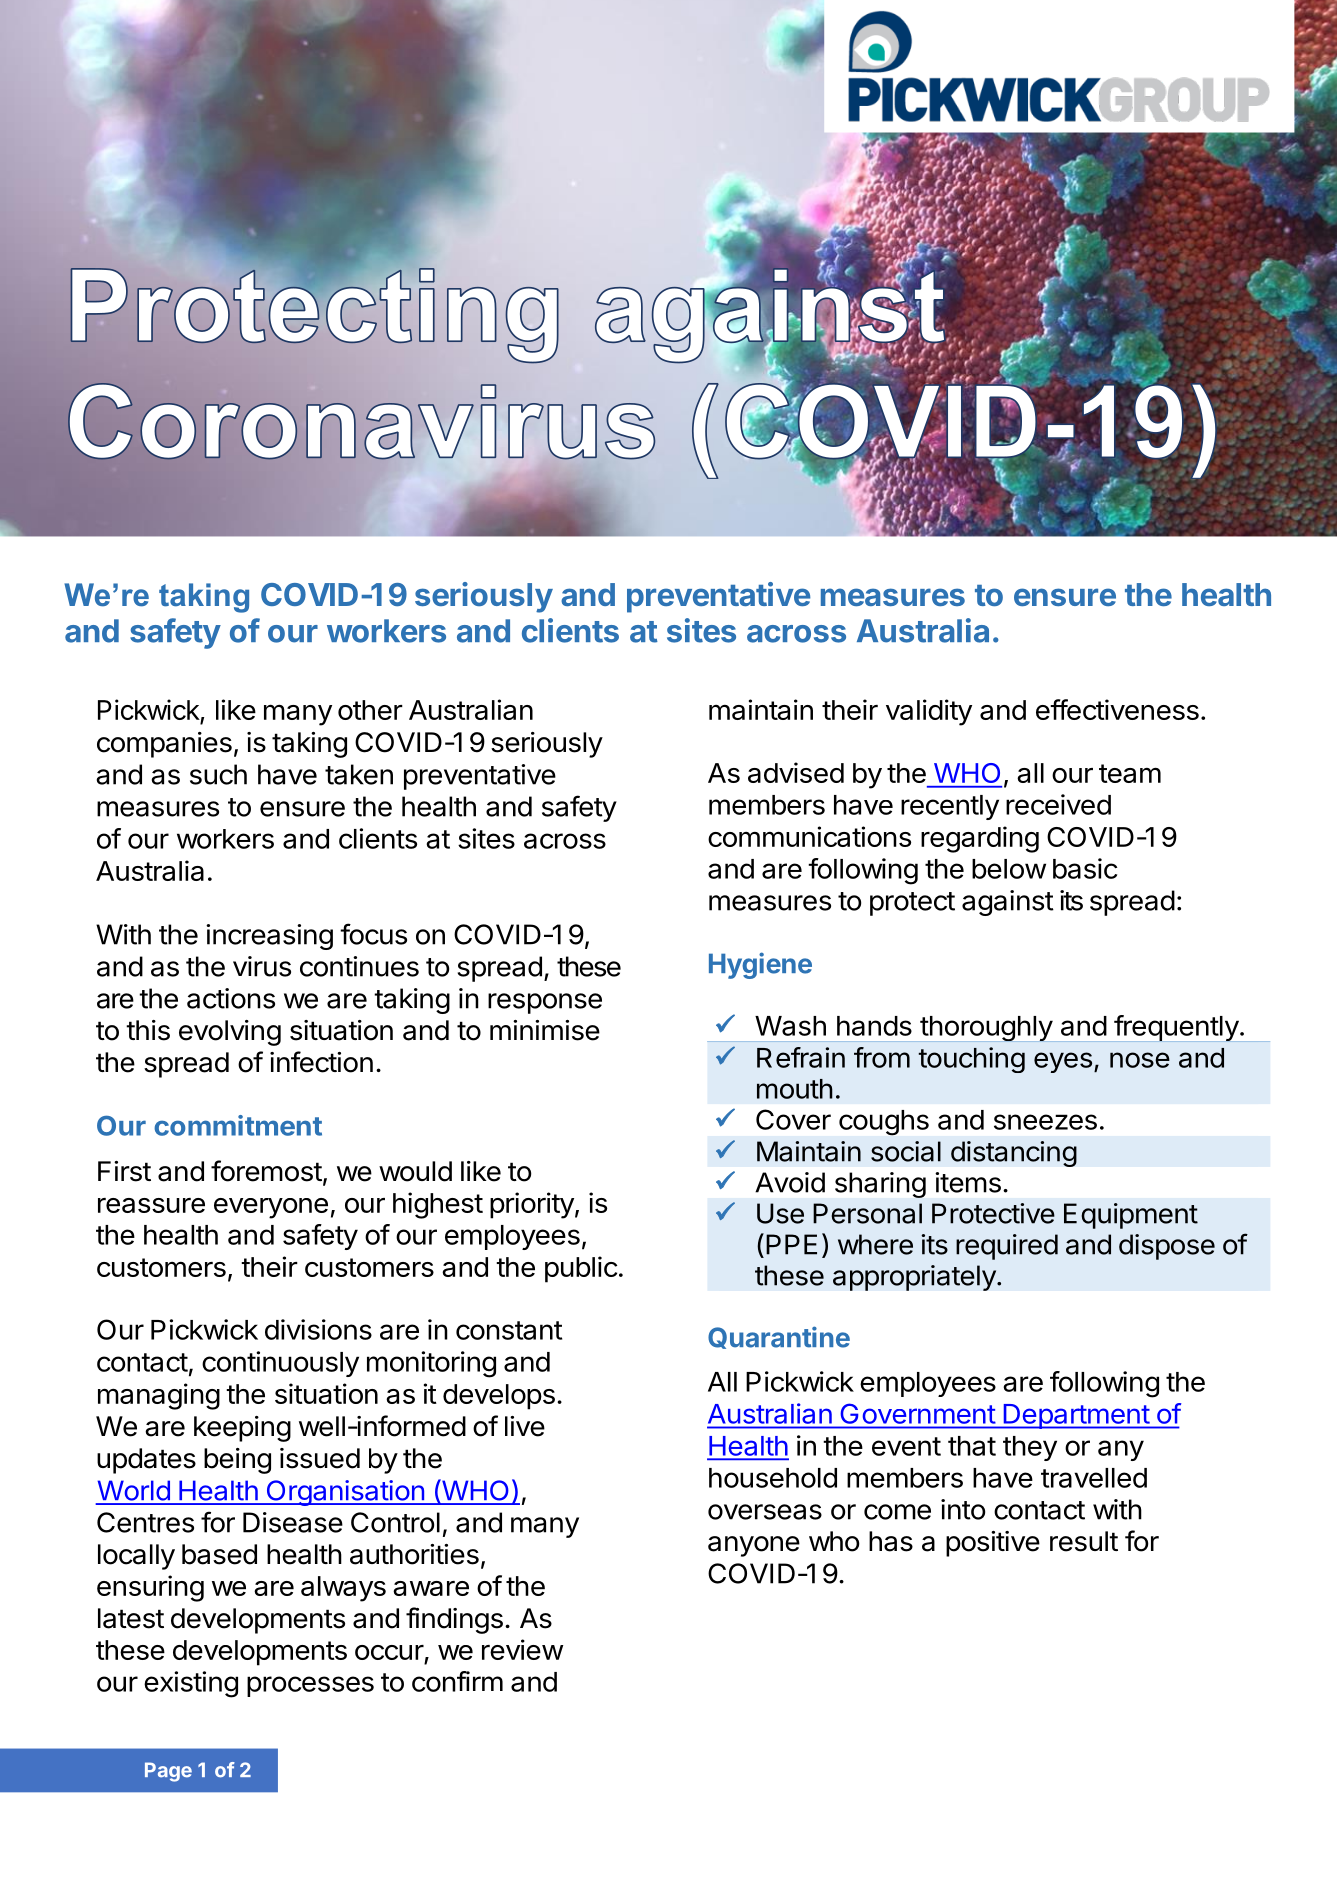 The width and height of the screenshot is (1337, 1891). What do you see at coordinates (796, 772) in the screenshot?
I see `advised` at bounding box center [796, 772].
